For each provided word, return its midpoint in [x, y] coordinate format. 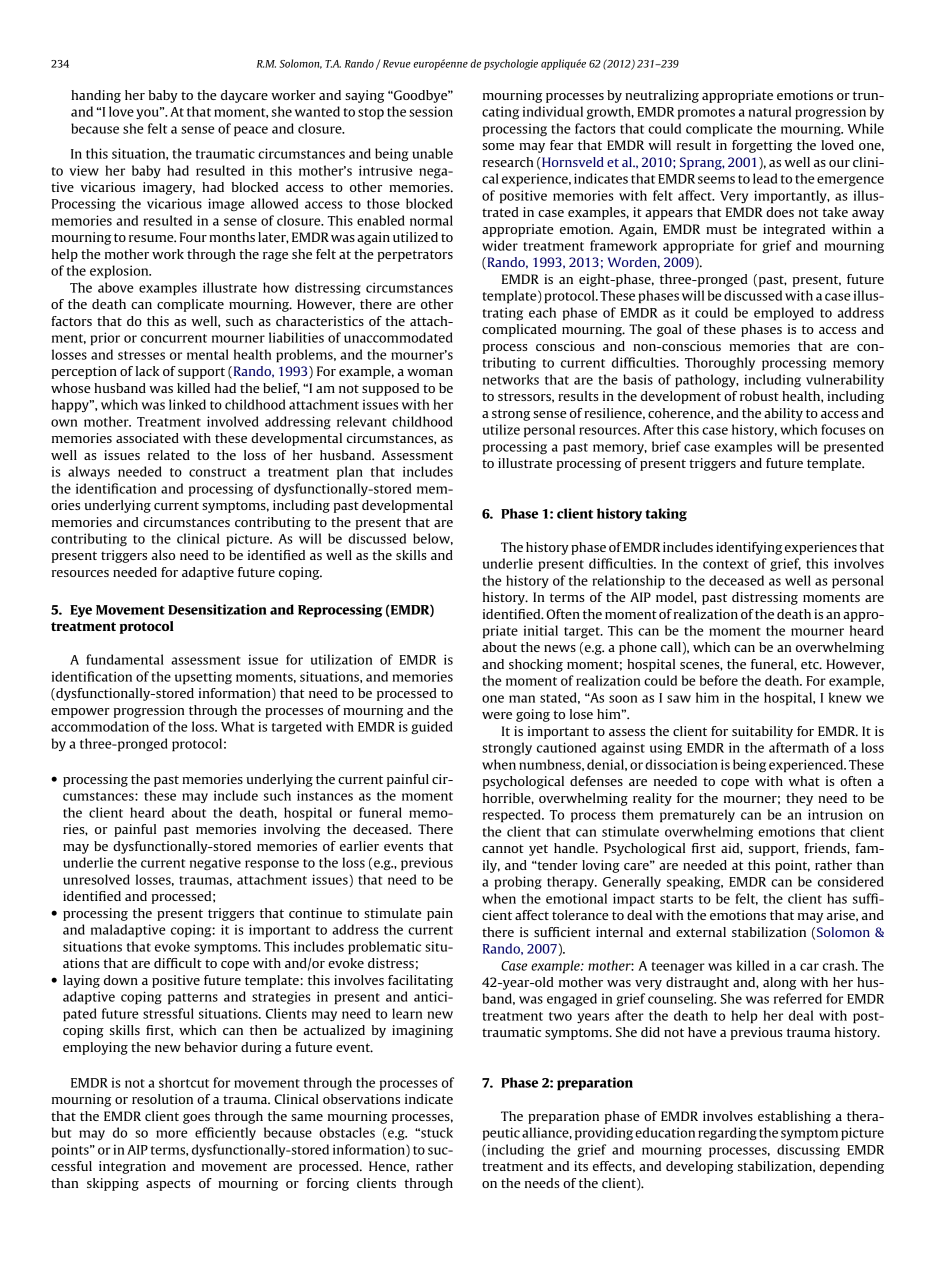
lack [147, 371]
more [171, 1134]
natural [769, 111]
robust [759, 396]
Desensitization [217, 609]
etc [811, 664]
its [581, 1166]
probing [518, 883]
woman [430, 372]
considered [850, 881]
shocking [536, 665]
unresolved [96, 879]
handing [96, 96]
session [431, 111]
